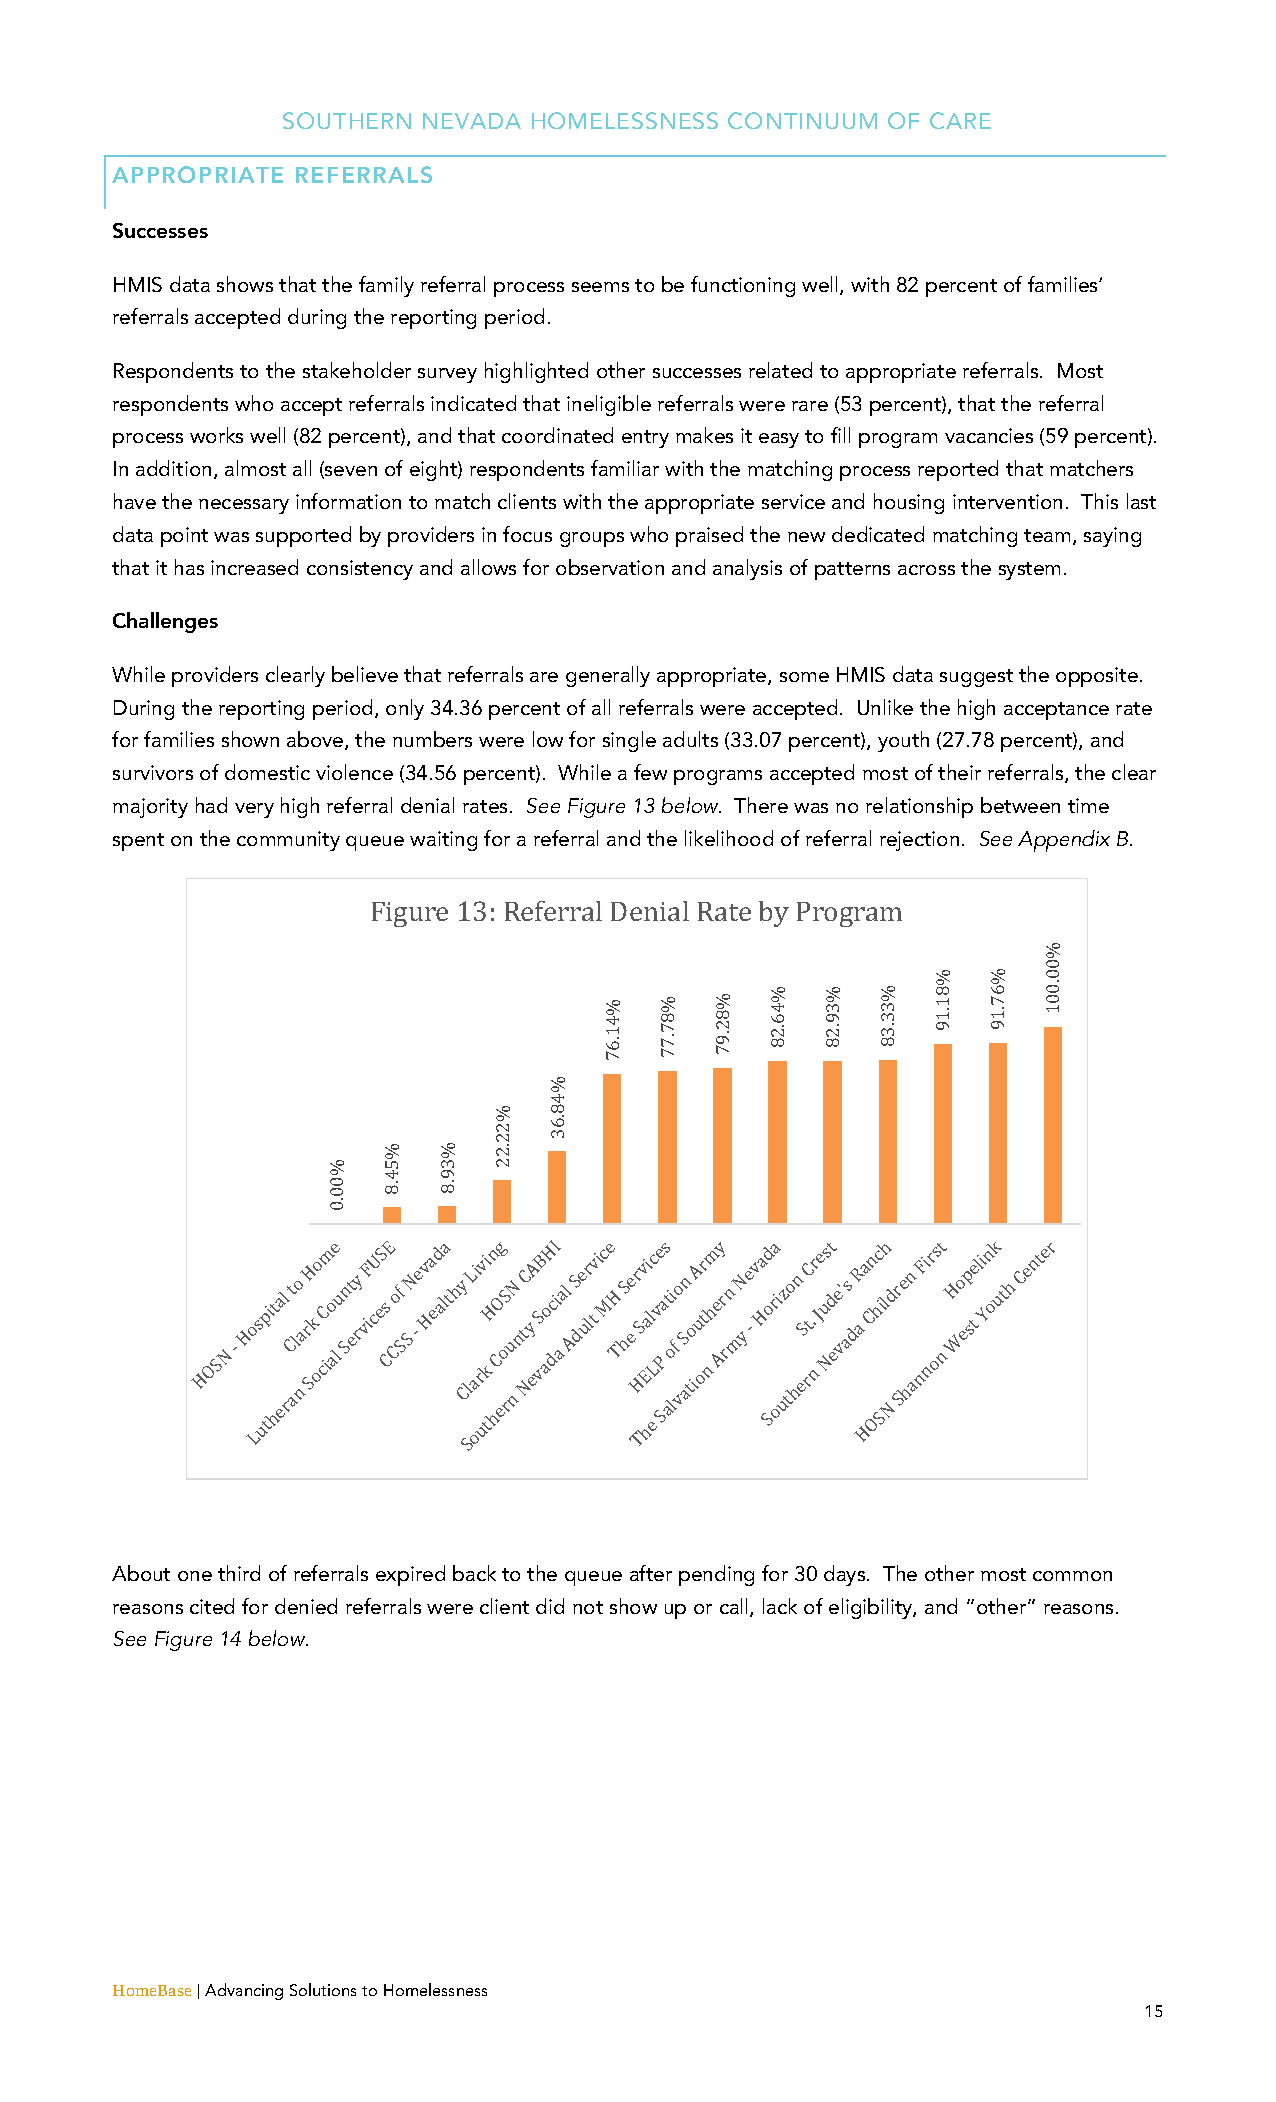 Image resolution: width=1276 pixels, height=2102 pixels. Describe the element at coordinates (600, 287) in the screenshot. I see `seems` at that location.
